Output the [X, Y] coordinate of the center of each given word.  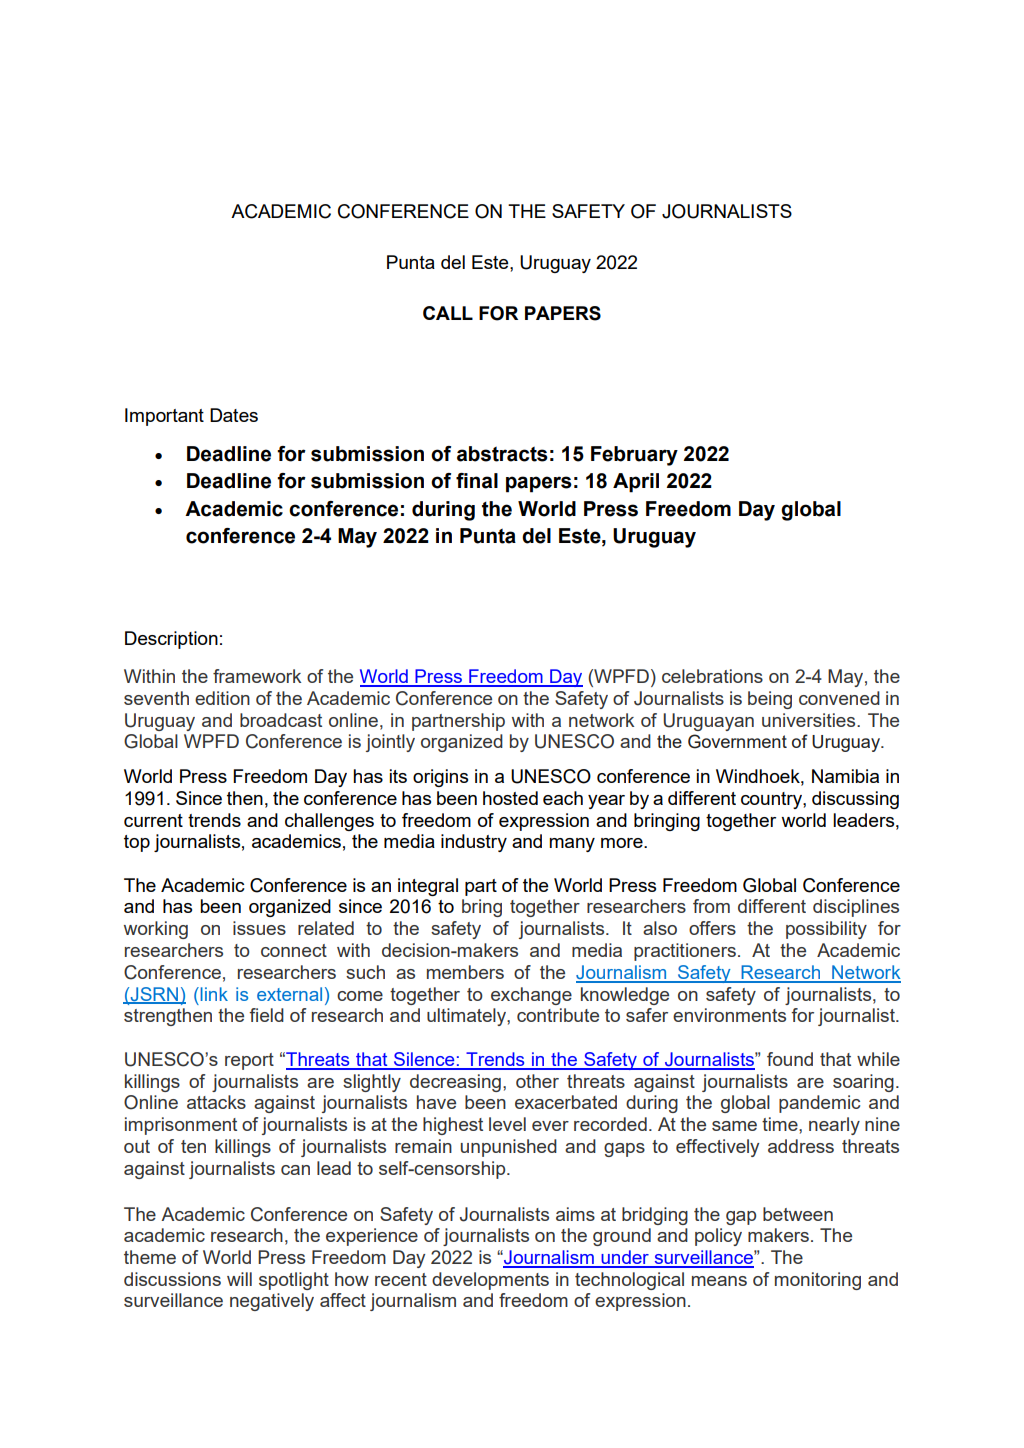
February [634, 456]
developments [490, 1281]
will [239, 1279]
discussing [855, 800]
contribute [558, 1015]
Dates [234, 415]
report [249, 1061]
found [790, 1059]
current [153, 820]
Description [171, 640]
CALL [448, 313]
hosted [510, 798]
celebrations [712, 676]
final [477, 481]
